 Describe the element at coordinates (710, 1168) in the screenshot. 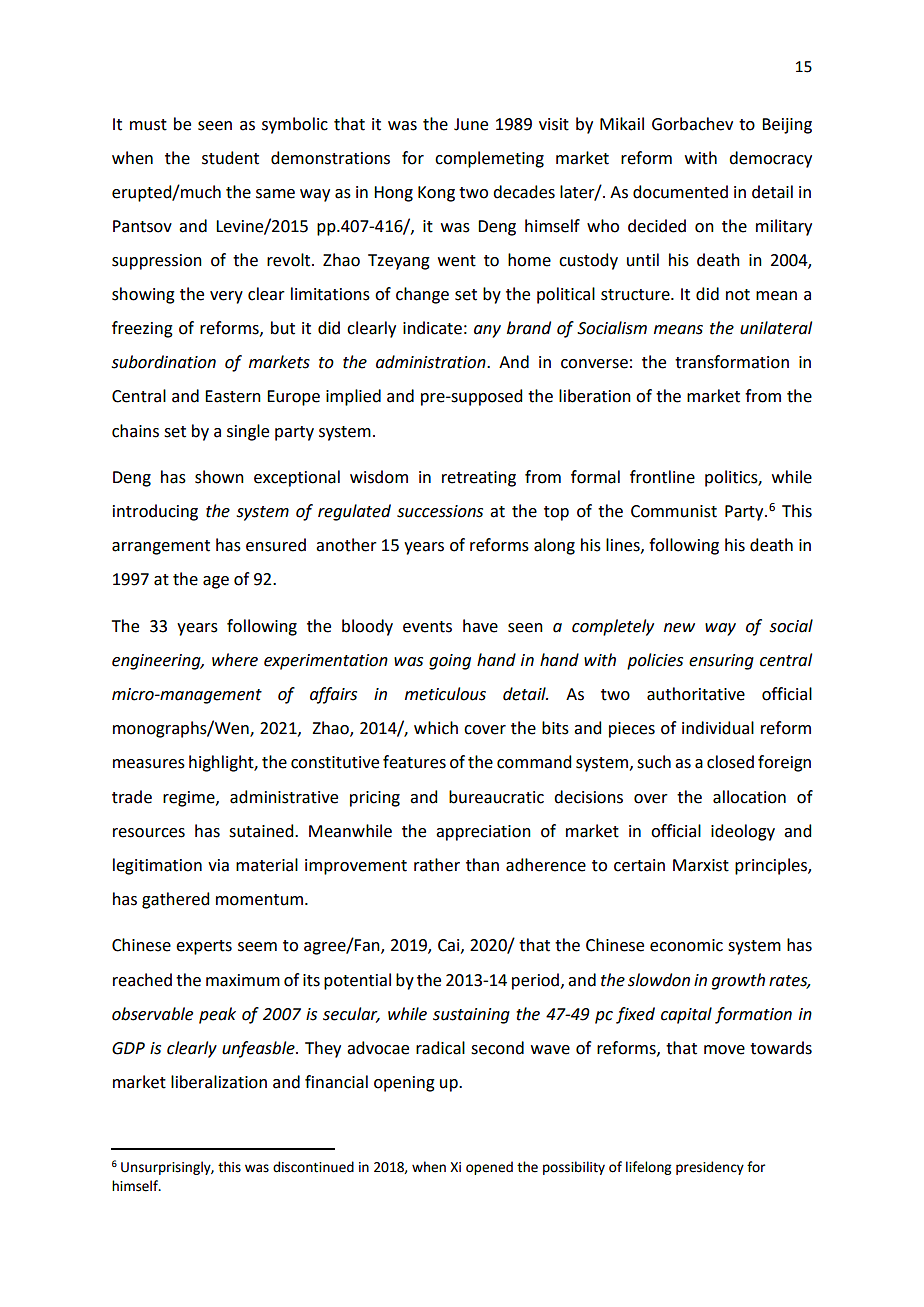

I see `presidency` at that location.
